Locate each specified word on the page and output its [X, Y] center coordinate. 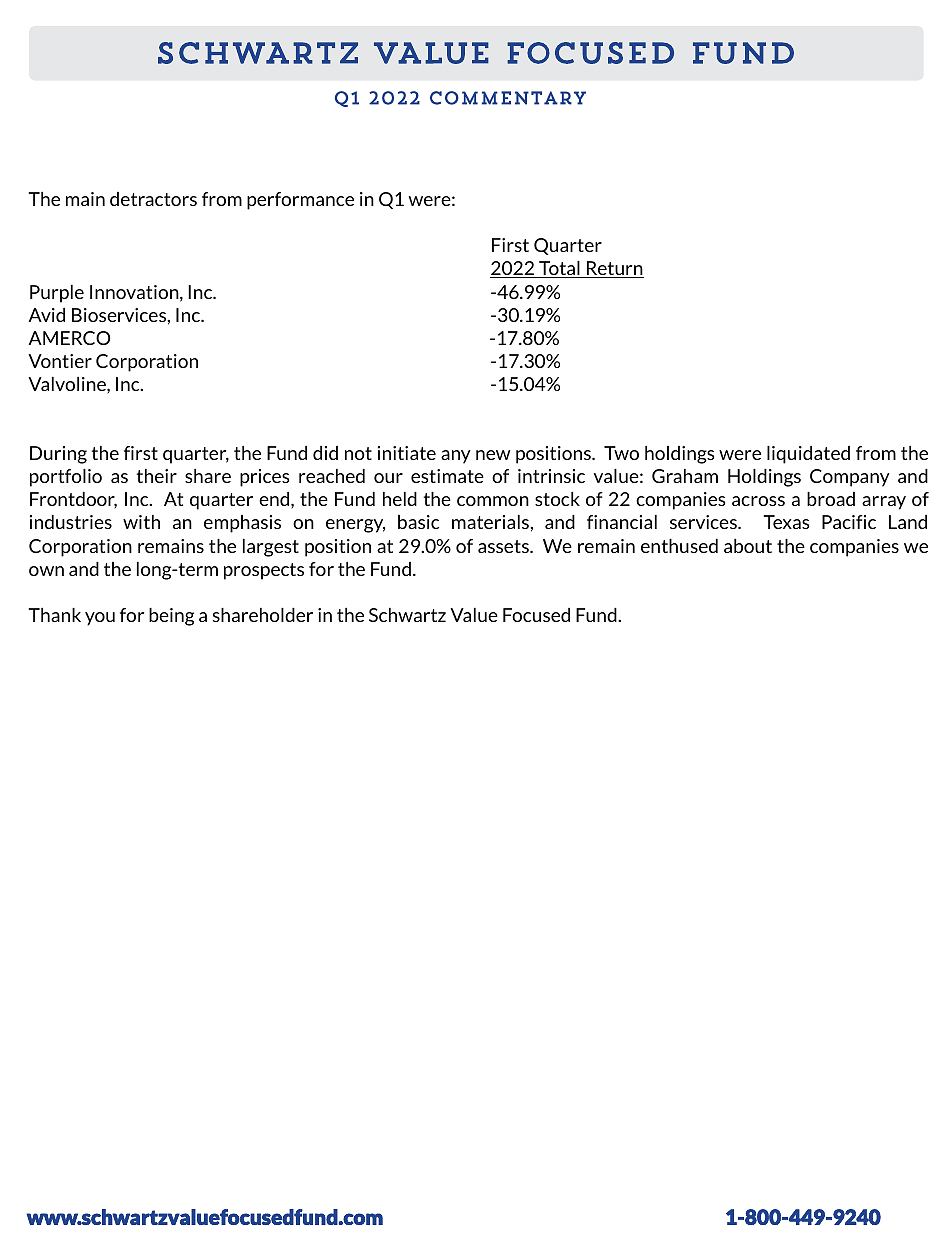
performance [300, 201]
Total [559, 269]
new [493, 455]
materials [491, 522]
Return [614, 269]
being [171, 617]
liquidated [808, 455]
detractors [153, 199]
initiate [407, 453]
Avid [46, 314]
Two [621, 453]
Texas [786, 522]
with [141, 522]
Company [850, 478]
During [58, 455]
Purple [57, 294]
